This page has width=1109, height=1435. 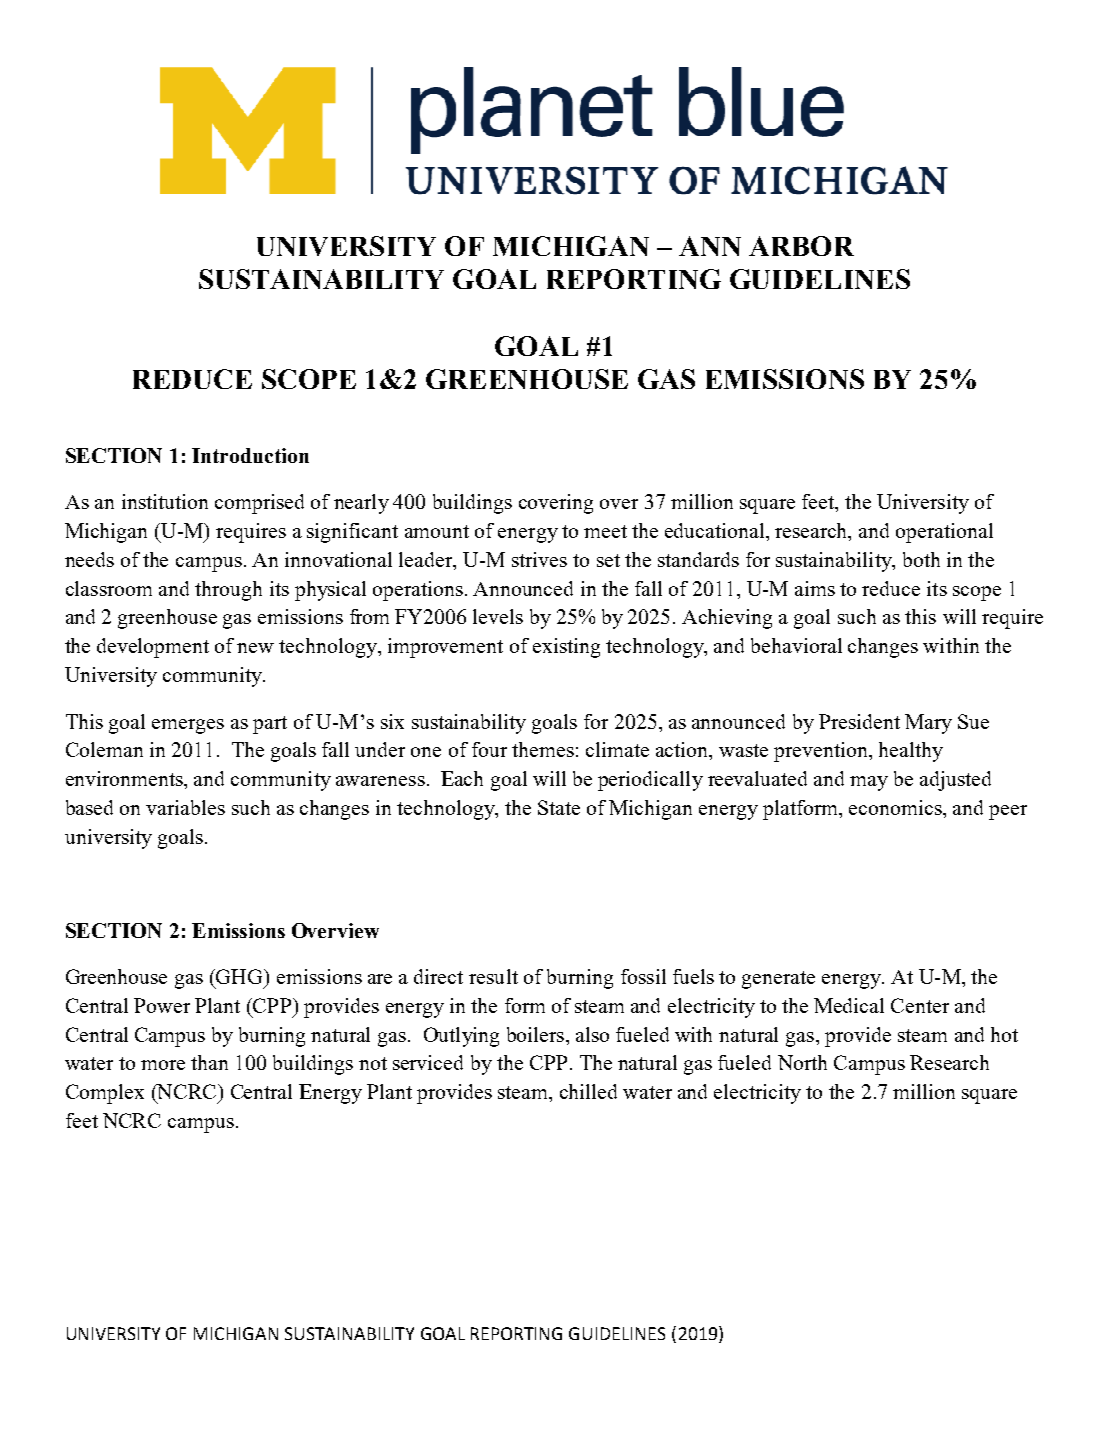 I want to click on chilled, so click(x=588, y=1091).
